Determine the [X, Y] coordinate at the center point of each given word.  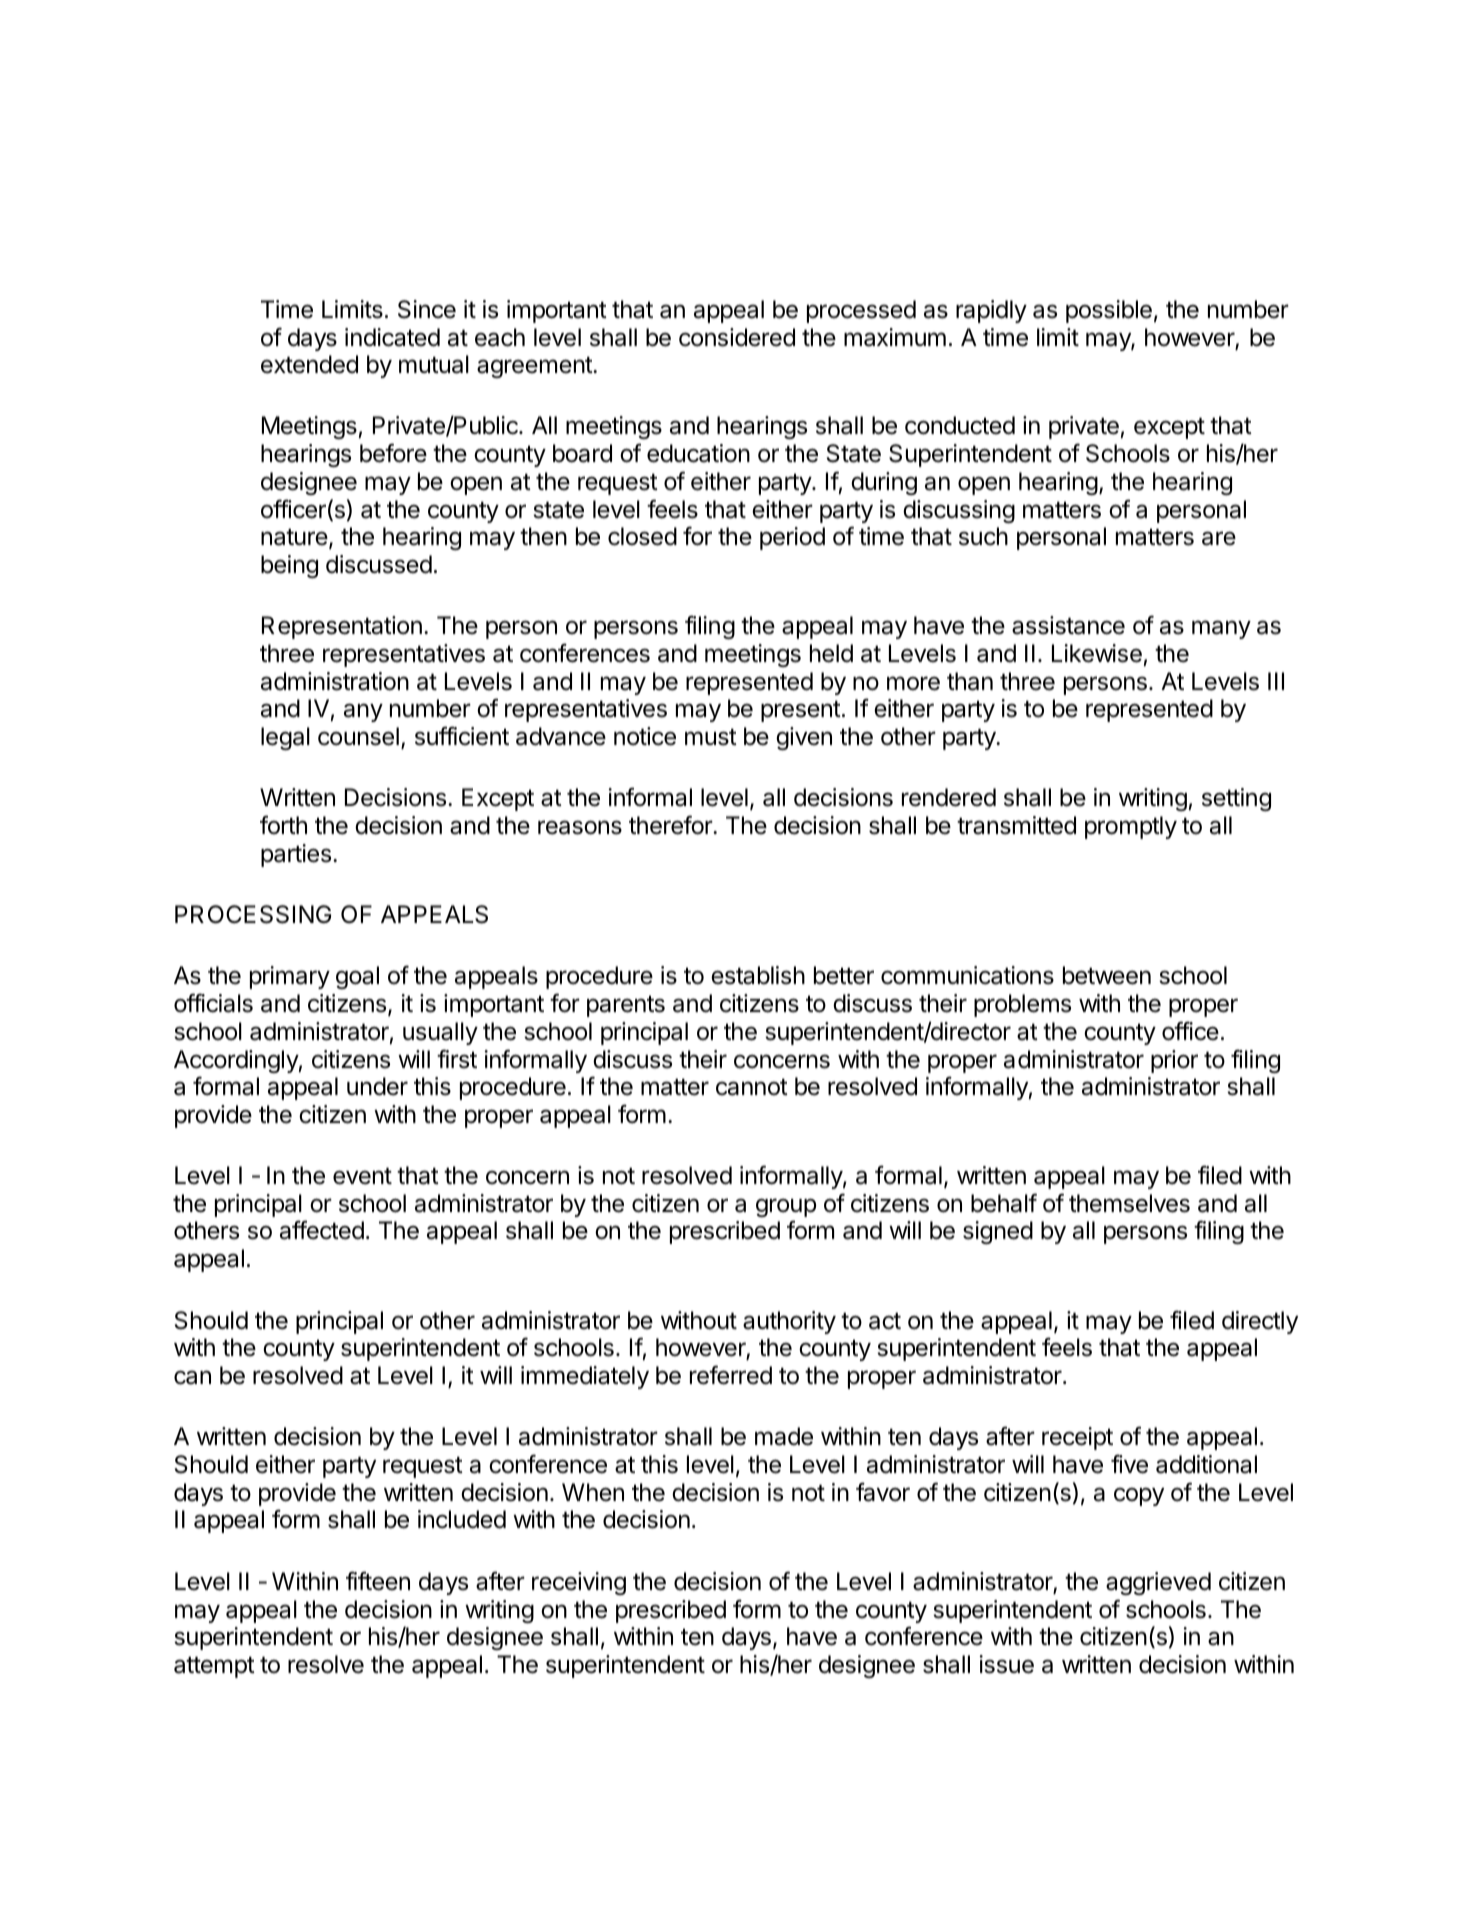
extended [309, 364]
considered [737, 337]
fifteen [378, 1581]
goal [357, 977]
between [1107, 975]
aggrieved [1158, 1583]
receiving [579, 1583]
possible [1109, 311]
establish [758, 975]
